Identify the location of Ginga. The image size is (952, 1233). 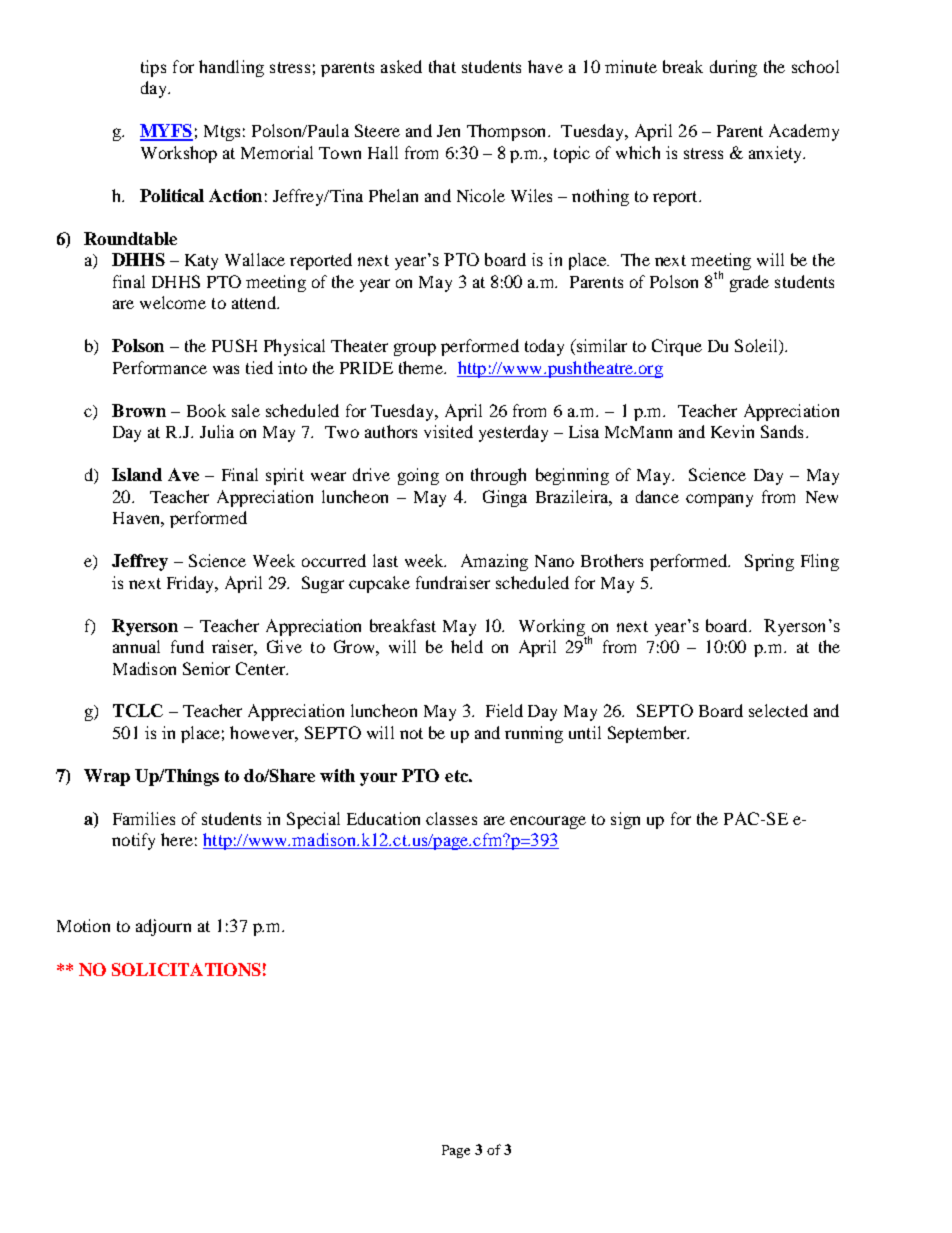
(505, 498).
